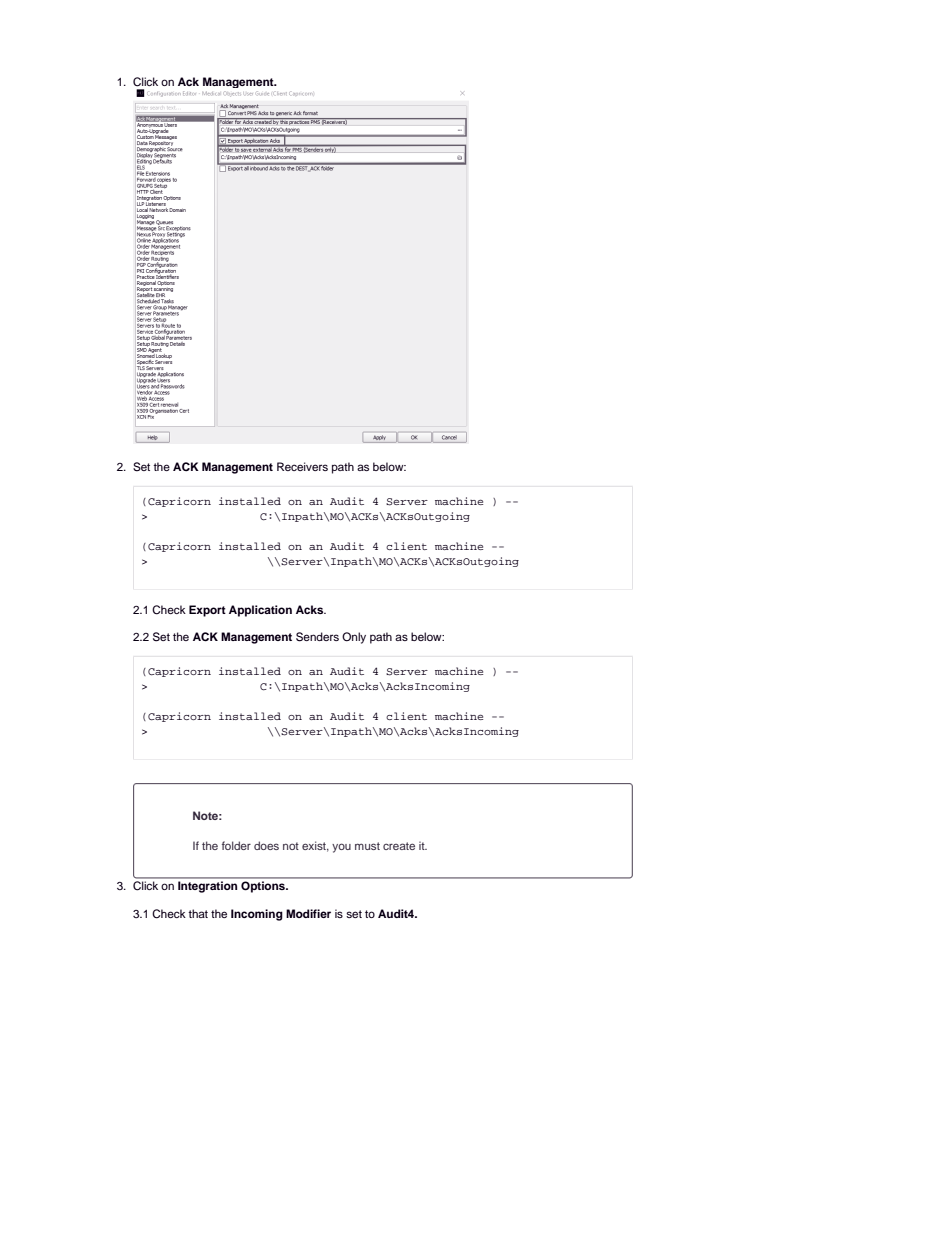 The width and height of the screenshot is (952, 1233). What do you see at coordinates (399, 846) in the screenshot?
I see `create` at bounding box center [399, 846].
